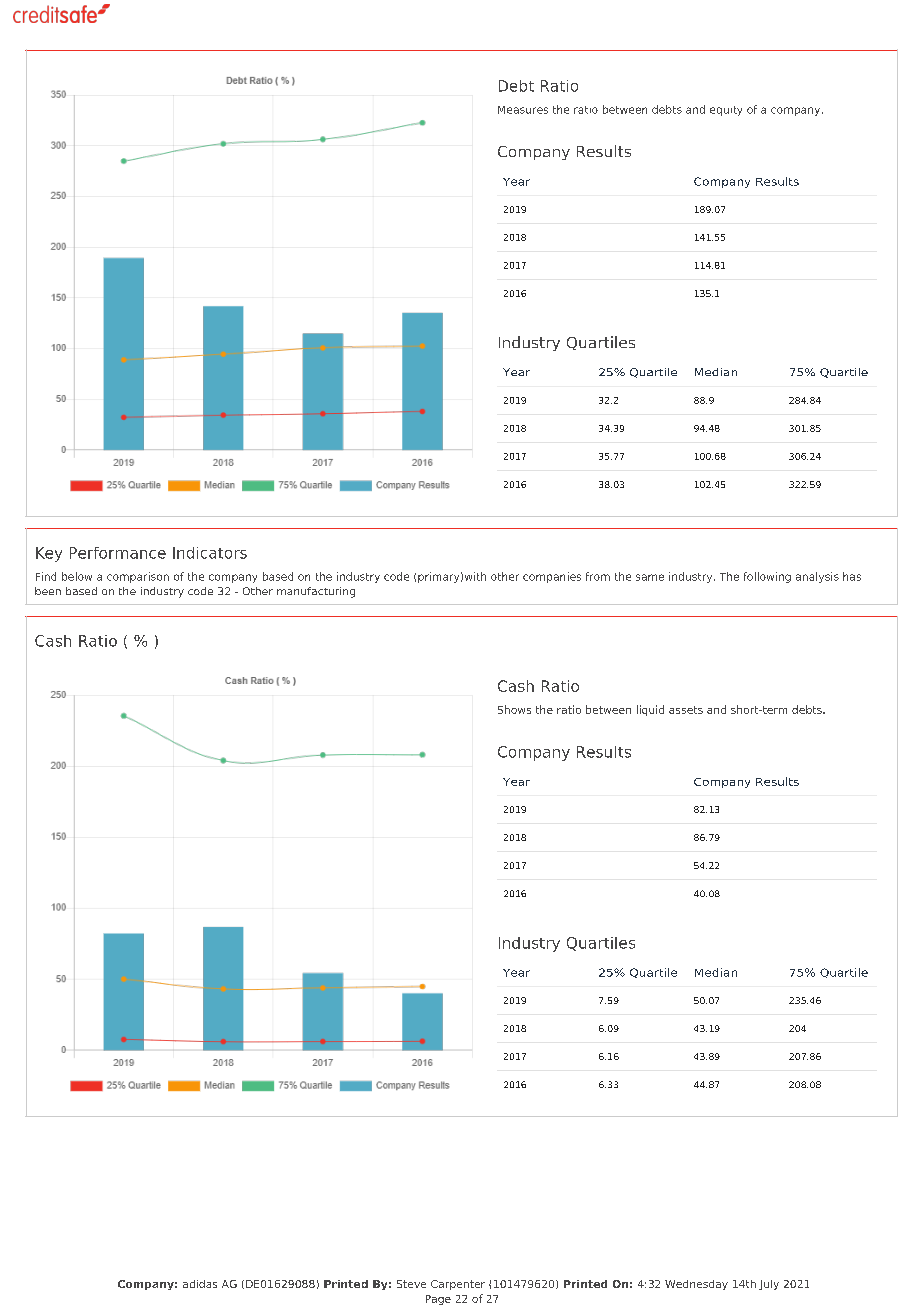  Describe the element at coordinates (650, 710) in the screenshot. I see `liquid` at that location.
